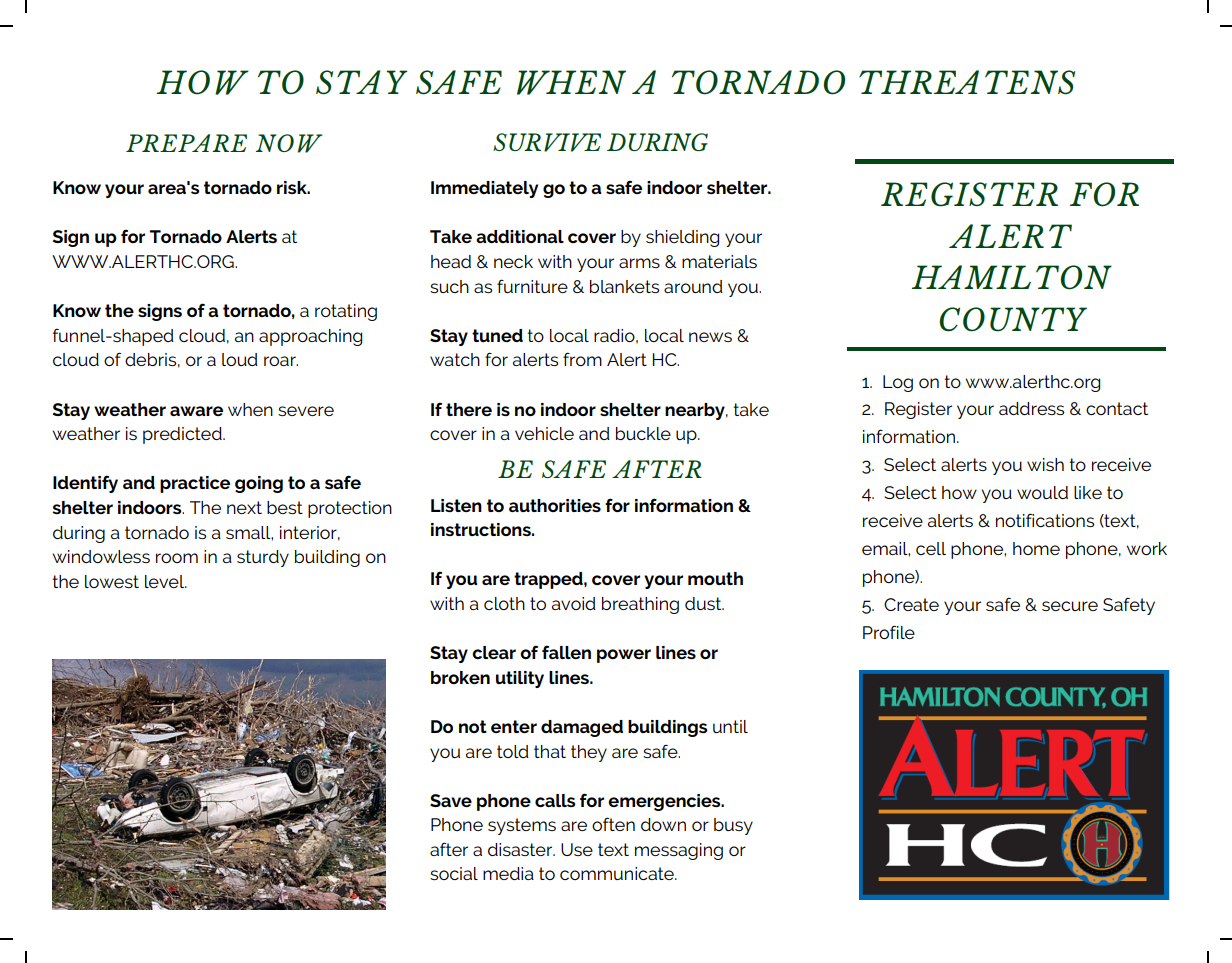  What do you see at coordinates (547, 142) in the screenshot?
I see `SURVIVE` at bounding box center [547, 142].
